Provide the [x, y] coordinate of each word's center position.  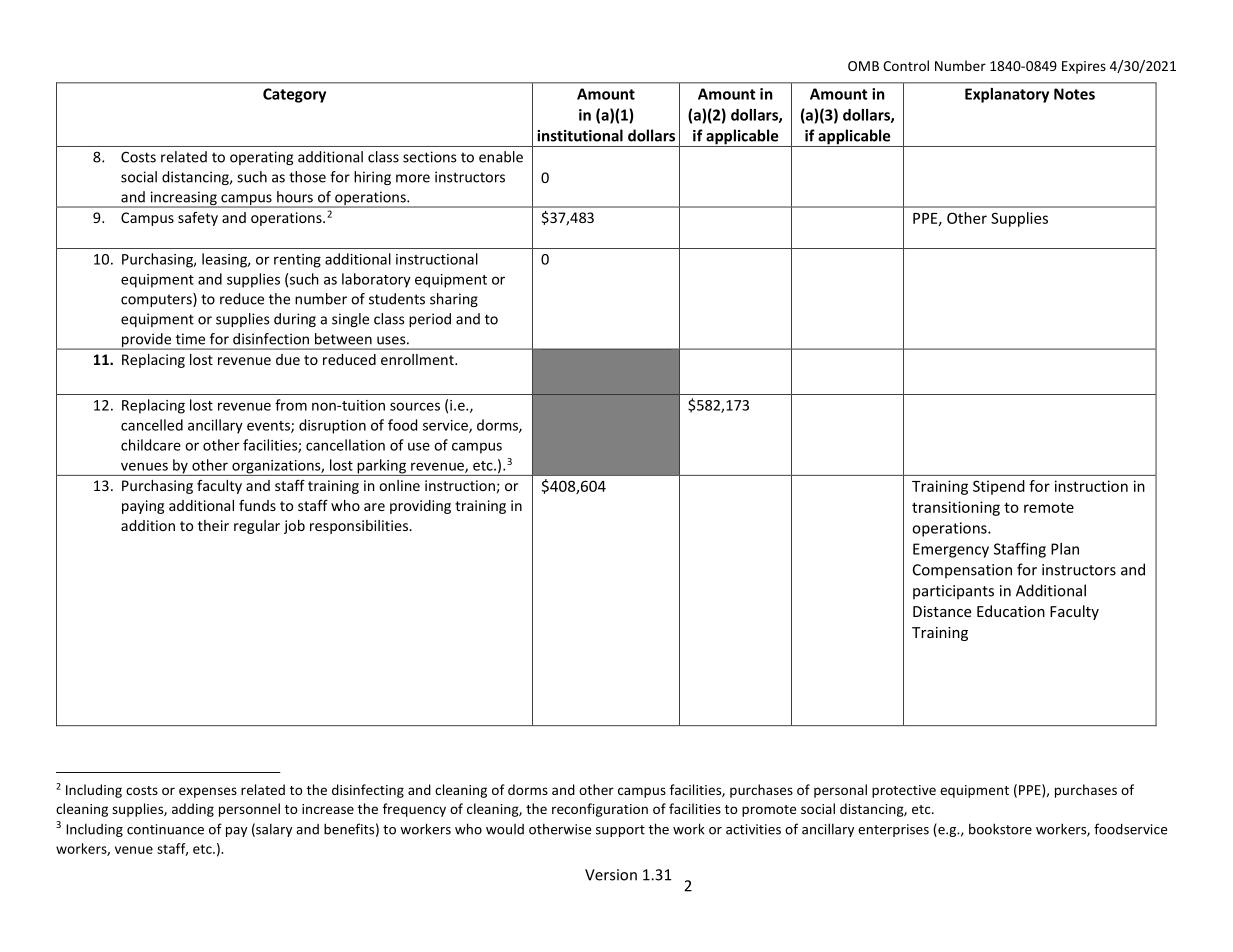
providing [420, 507]
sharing [454, 300]
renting [297, 261]
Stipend [999, 487]
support [620, 831]
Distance [942, 611]
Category [294, 95]
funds [257, 505]
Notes [1074, 94]
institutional [580, 135]
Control [906, 65]
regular [257, 527]
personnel [249, 810]
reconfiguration [600, 810]
